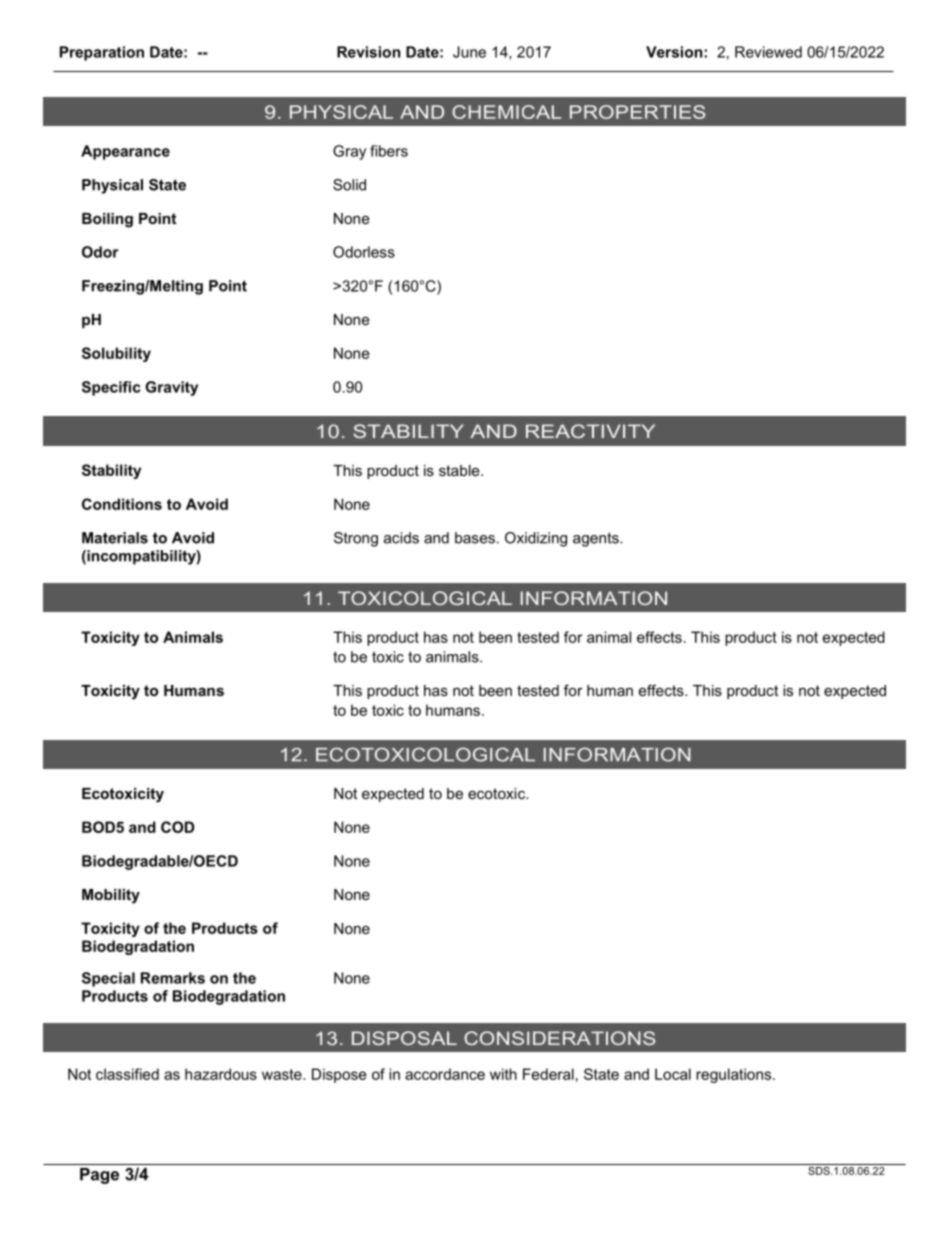  What do you see at coordinates (469, 52) in the screenshot?
I see `June` at bounding box center [469, 52].
